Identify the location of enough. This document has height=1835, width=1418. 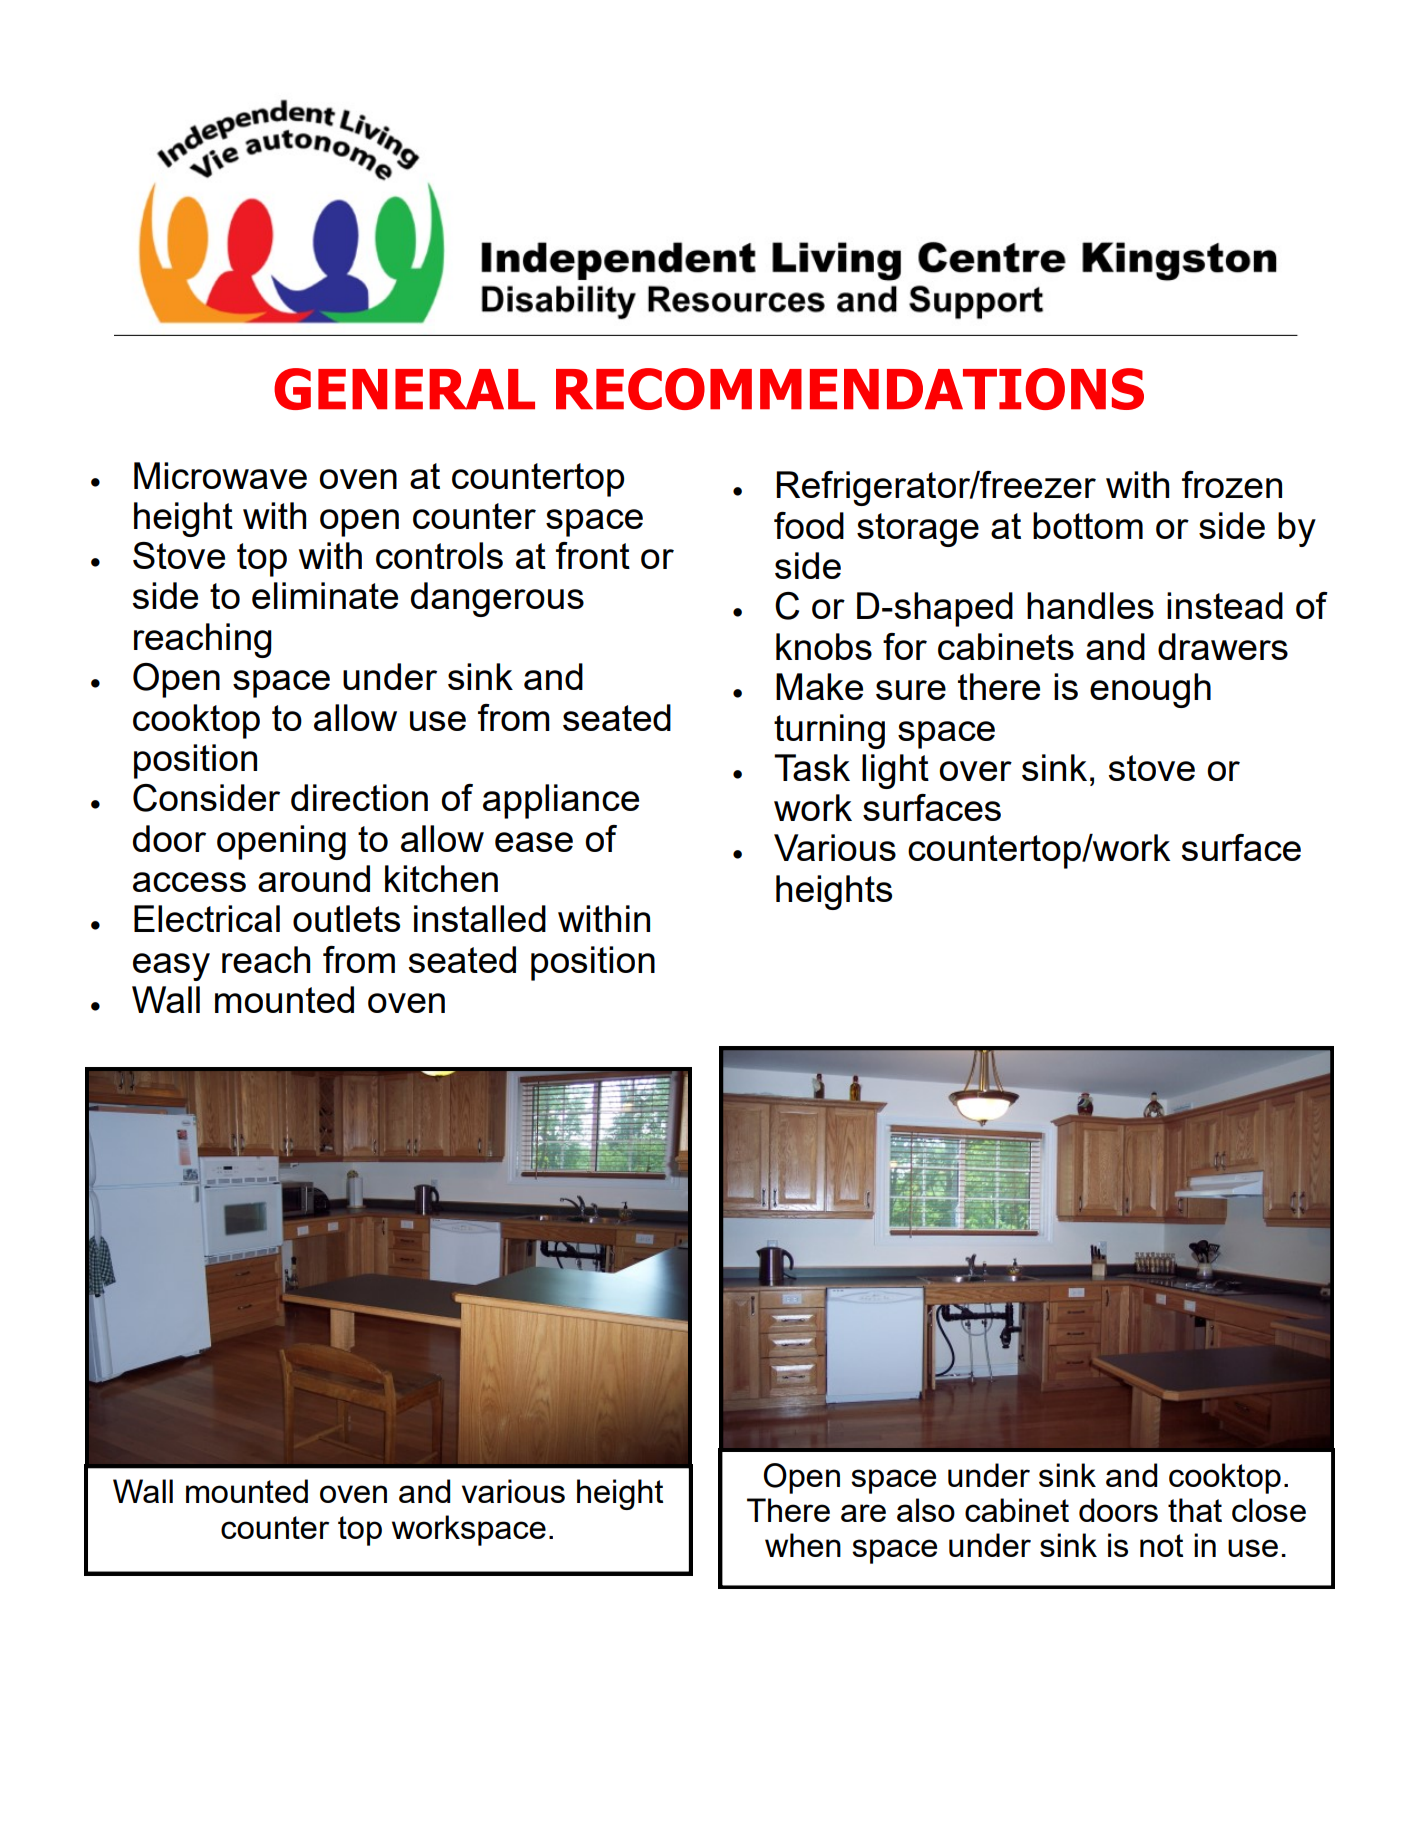
(1150, 690).
